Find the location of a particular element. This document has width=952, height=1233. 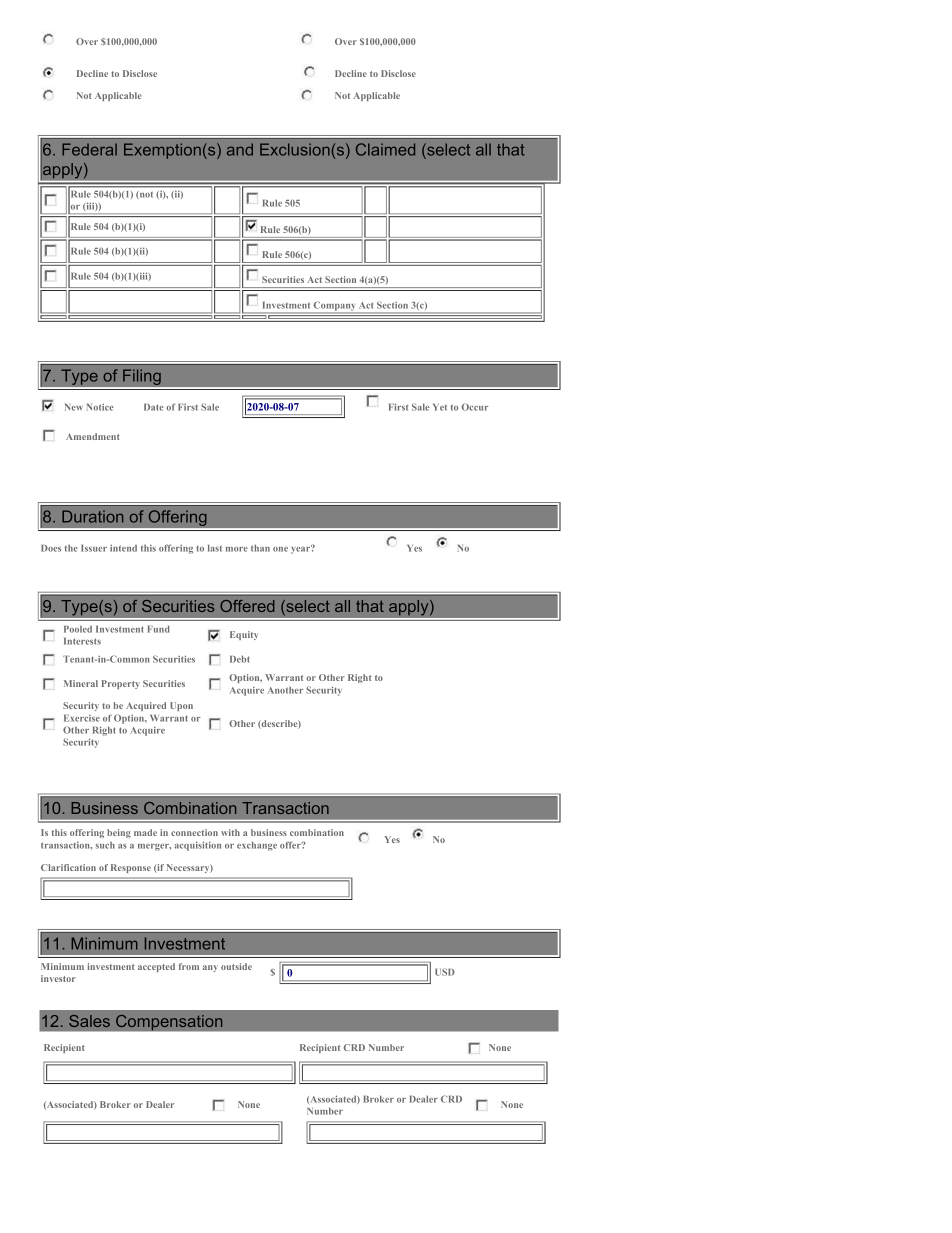

investor is located at coordinates (58, 978).
